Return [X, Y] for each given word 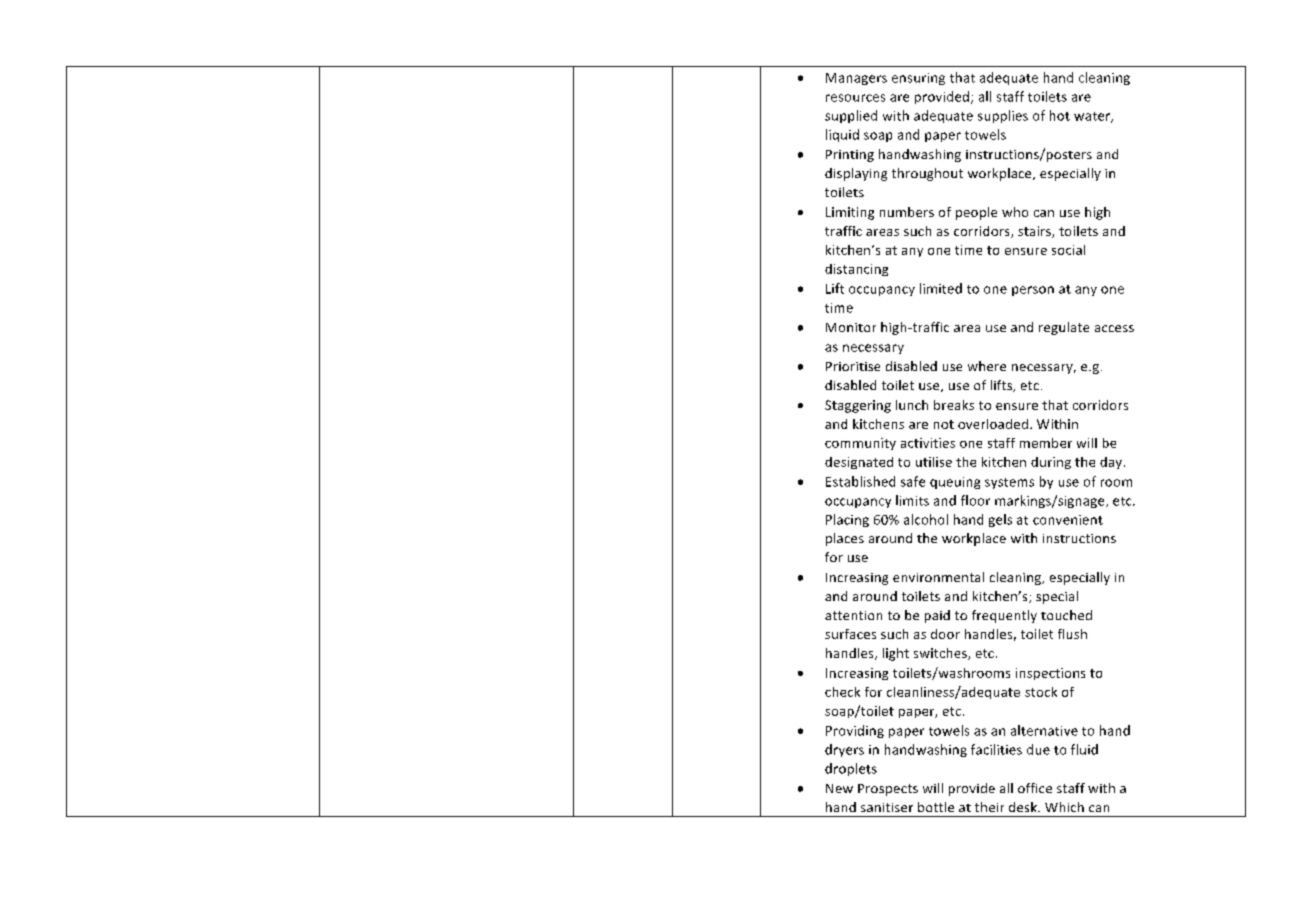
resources [855, 98]
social [1068, 250]
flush [1072, 634]
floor [975, 500]
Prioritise [853, 366]
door [945, 634]
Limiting [850, 213]
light [896, 654]
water [1093, 117]
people [976, 213]
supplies [1003, 116]
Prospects [888, 790]
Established [860, 481]
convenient [1068, 520]
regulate [1064, 328]
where [987, 366]
